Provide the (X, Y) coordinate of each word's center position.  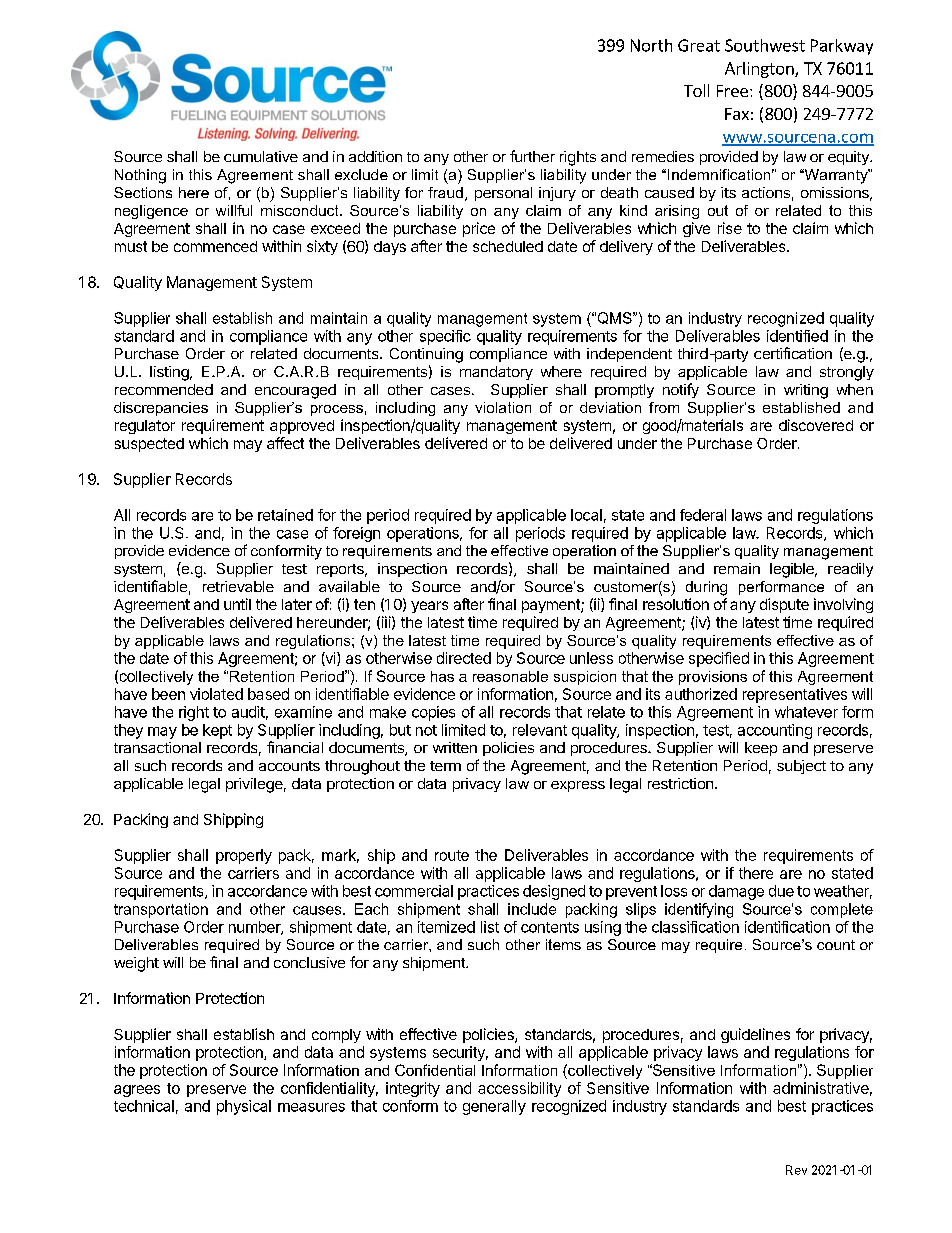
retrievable (238, 586)
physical (244, 1107)
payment (552, 606)
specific (445, 337)
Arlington (760, 70)
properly (244, 856)
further (532, 156)
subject (801, 767)
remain (737, 568)
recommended (164, 389)
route (452, 855)
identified (797, 336)
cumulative (261, 156)
